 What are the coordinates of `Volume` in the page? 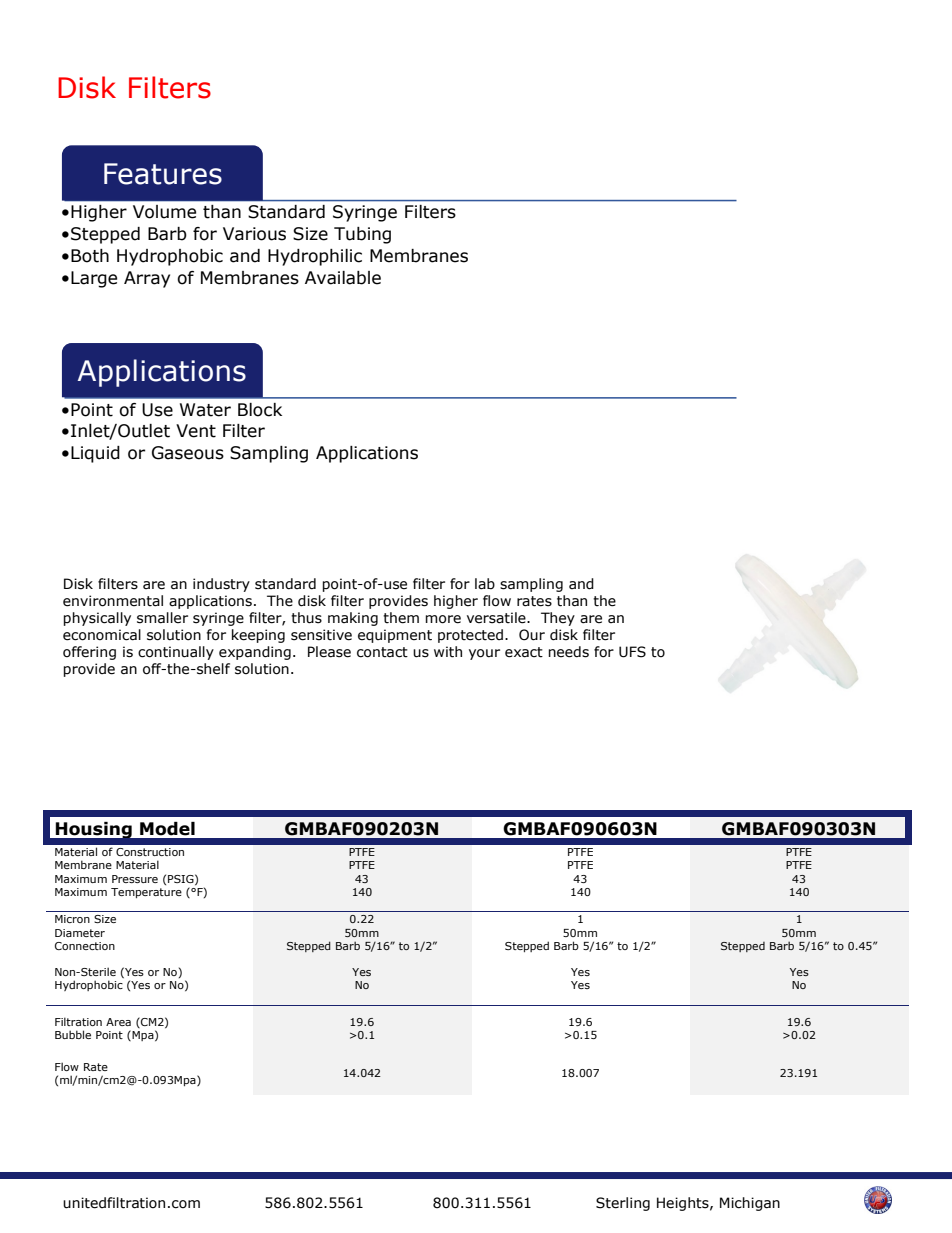 It's located at (164, 212).
